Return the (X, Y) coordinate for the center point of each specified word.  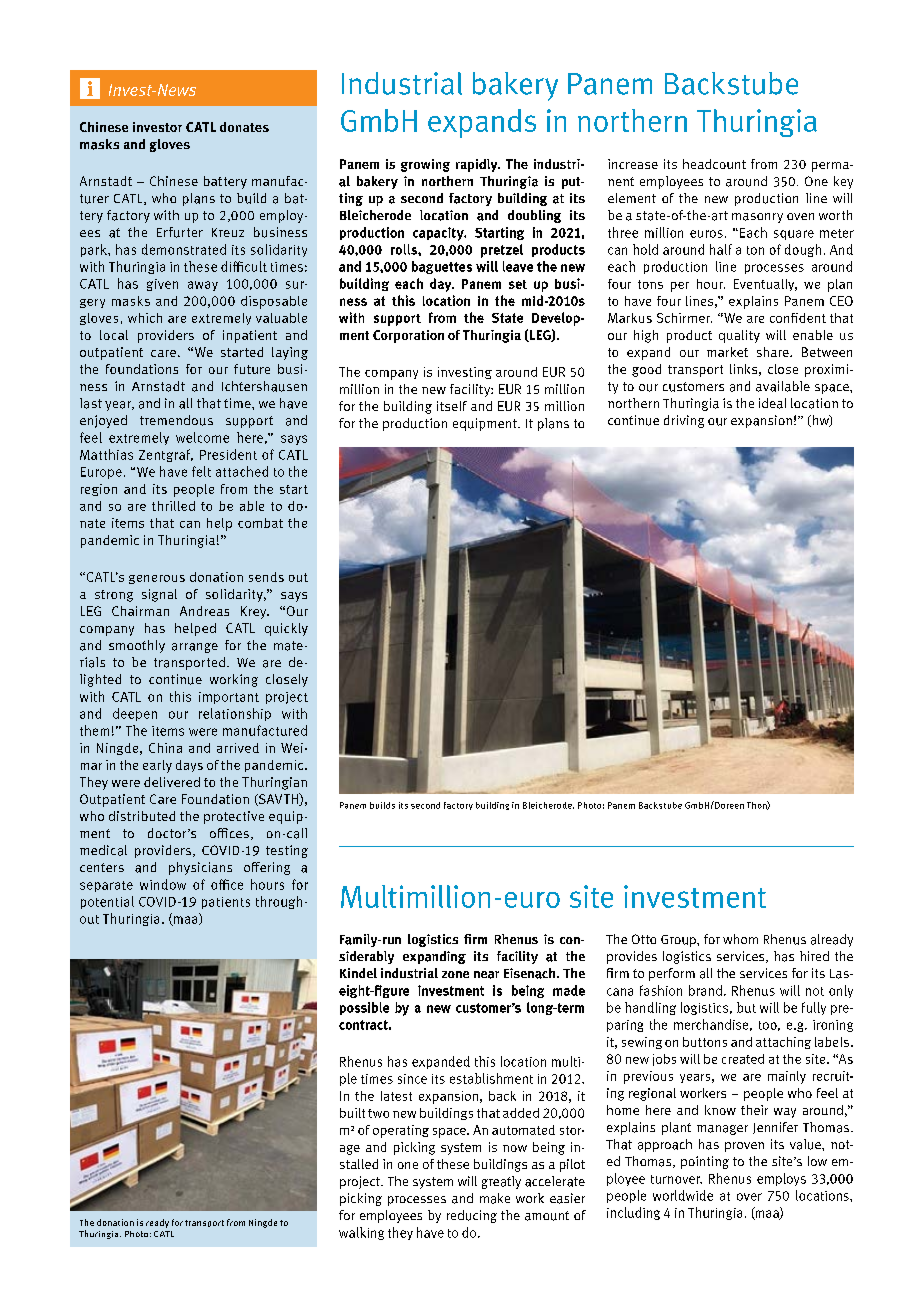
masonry (757, 218)
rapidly (478, 165)
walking (361, 1233)
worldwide (683, 1195)
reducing (472, 1216)
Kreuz (228, 232)
